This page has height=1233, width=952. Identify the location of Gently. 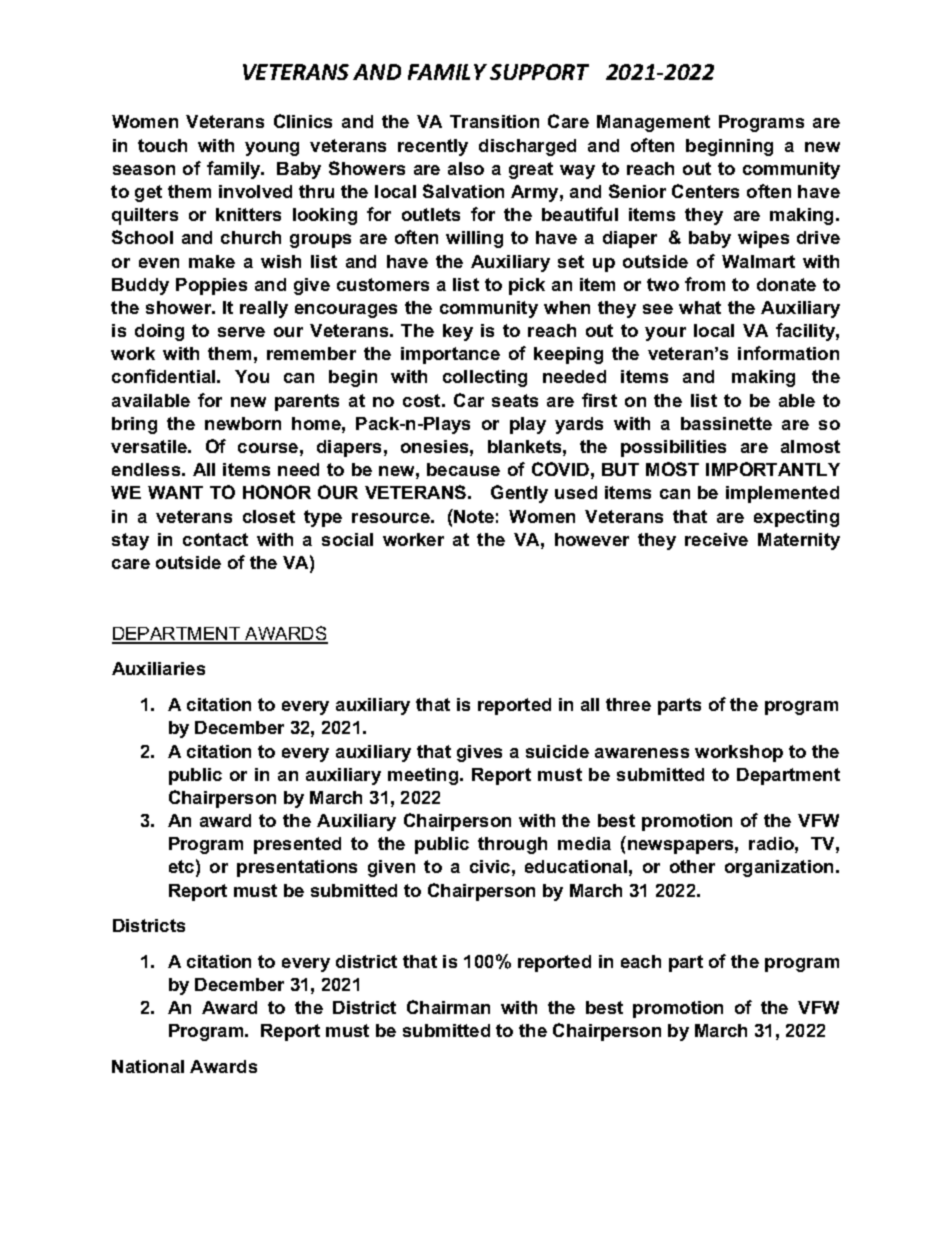
(519, 494).
